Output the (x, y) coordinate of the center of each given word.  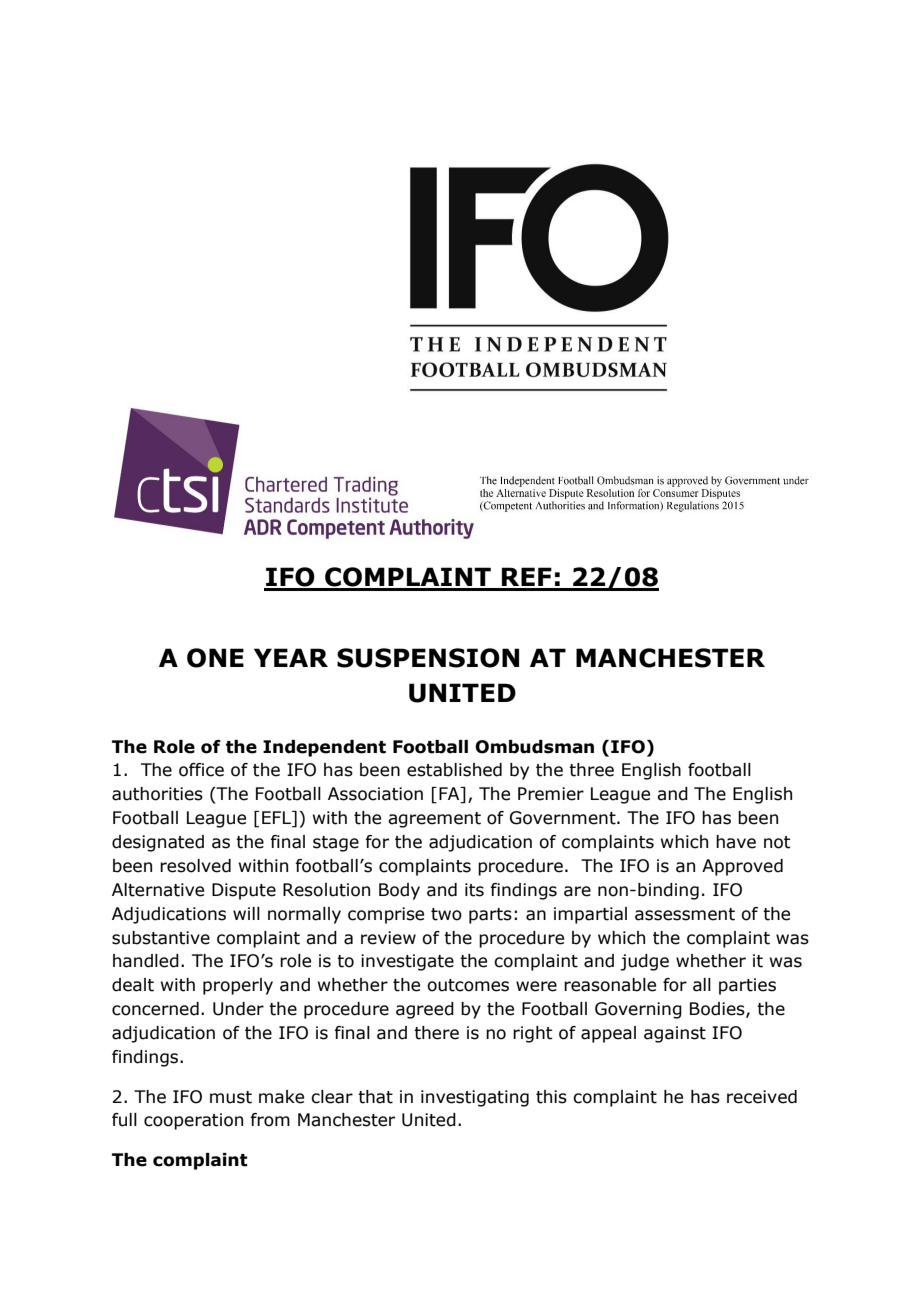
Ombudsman (534, 747)
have (736, 842)
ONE (215, 658)
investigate (407, 962)
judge (644, 962)
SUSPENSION (428, 658)
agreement (434, 820)
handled (146, 961)
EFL (277, 819)
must (231, 1097)
